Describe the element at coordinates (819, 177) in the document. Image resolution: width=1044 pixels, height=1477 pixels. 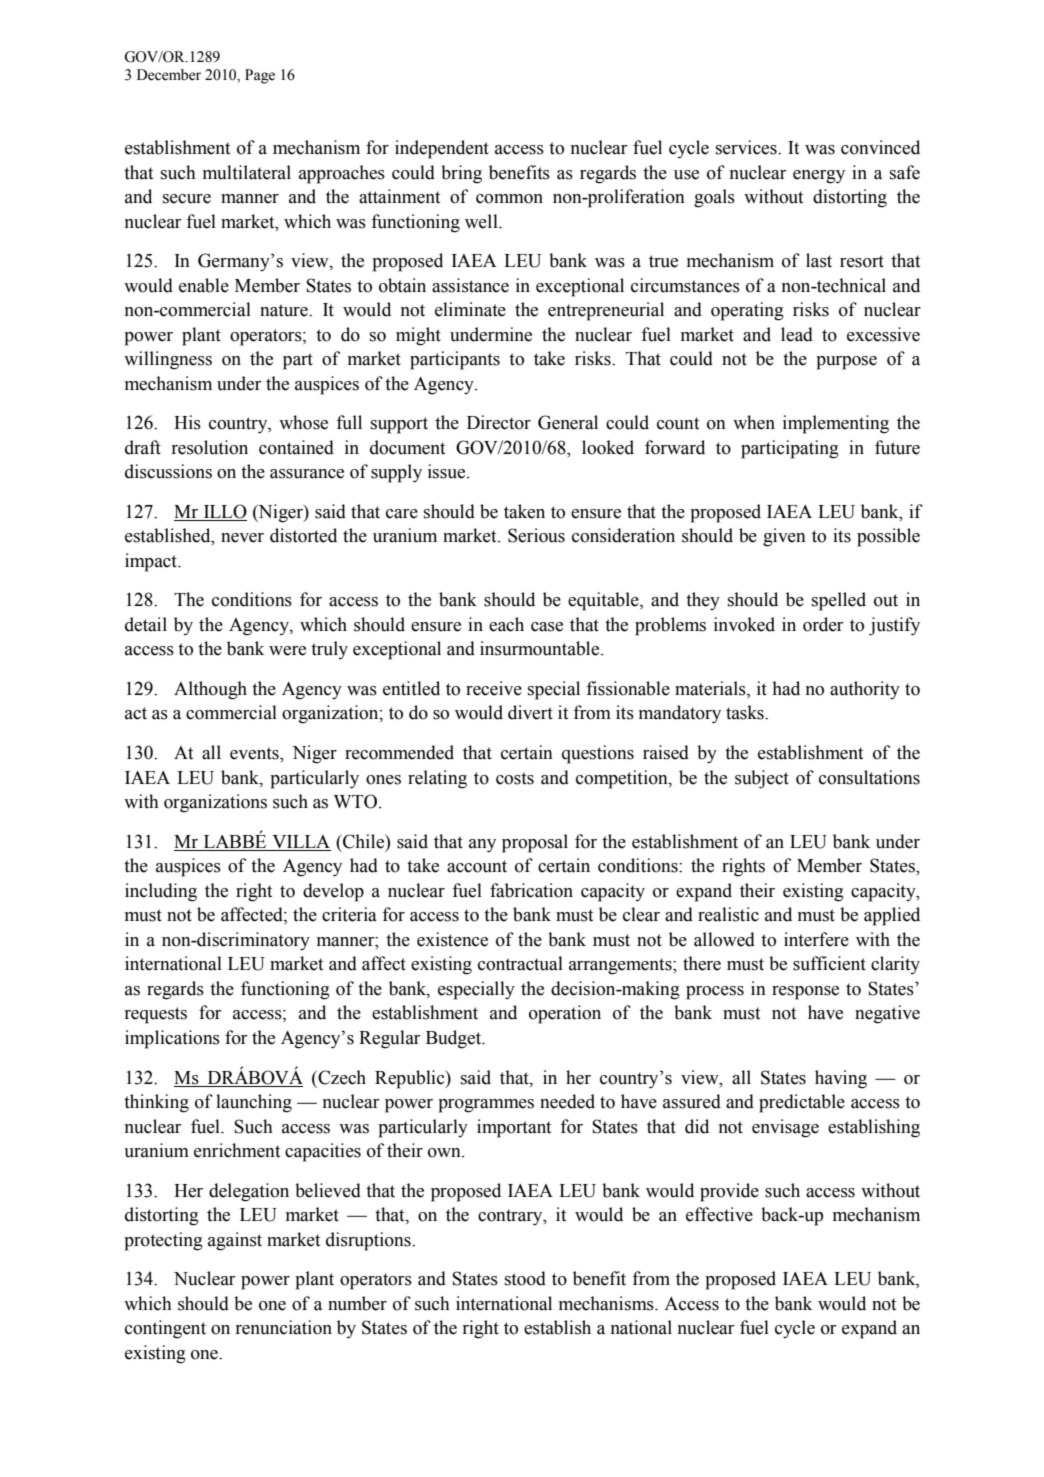
I see `energy` at that location.
